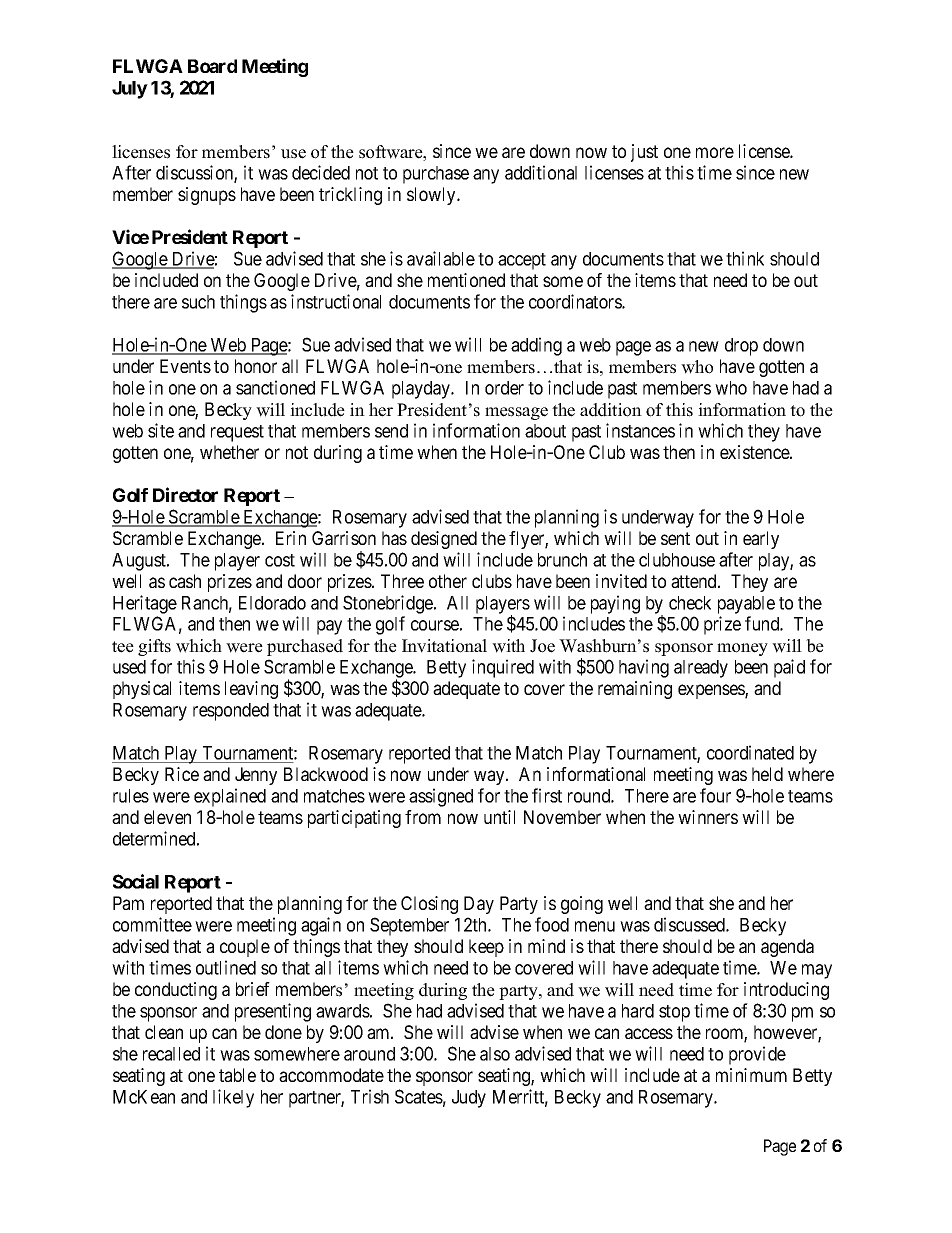 This screenshot has height=1233, width=952. Describe the element at coordinates (715, 152) in the screenshot. I see `more` at that location.
